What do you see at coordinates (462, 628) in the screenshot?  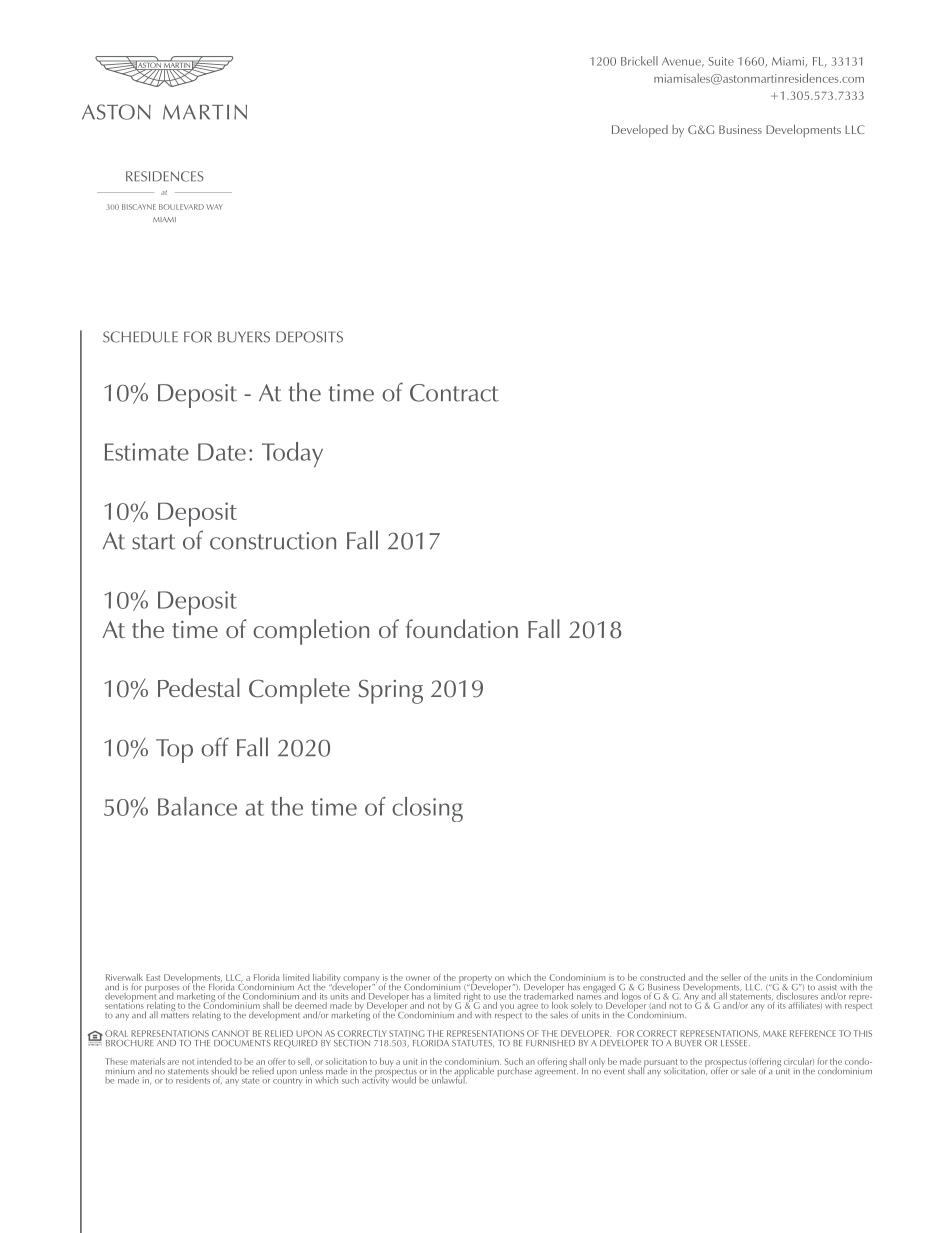 I see `foundation` at bounding box center [462, 628].
